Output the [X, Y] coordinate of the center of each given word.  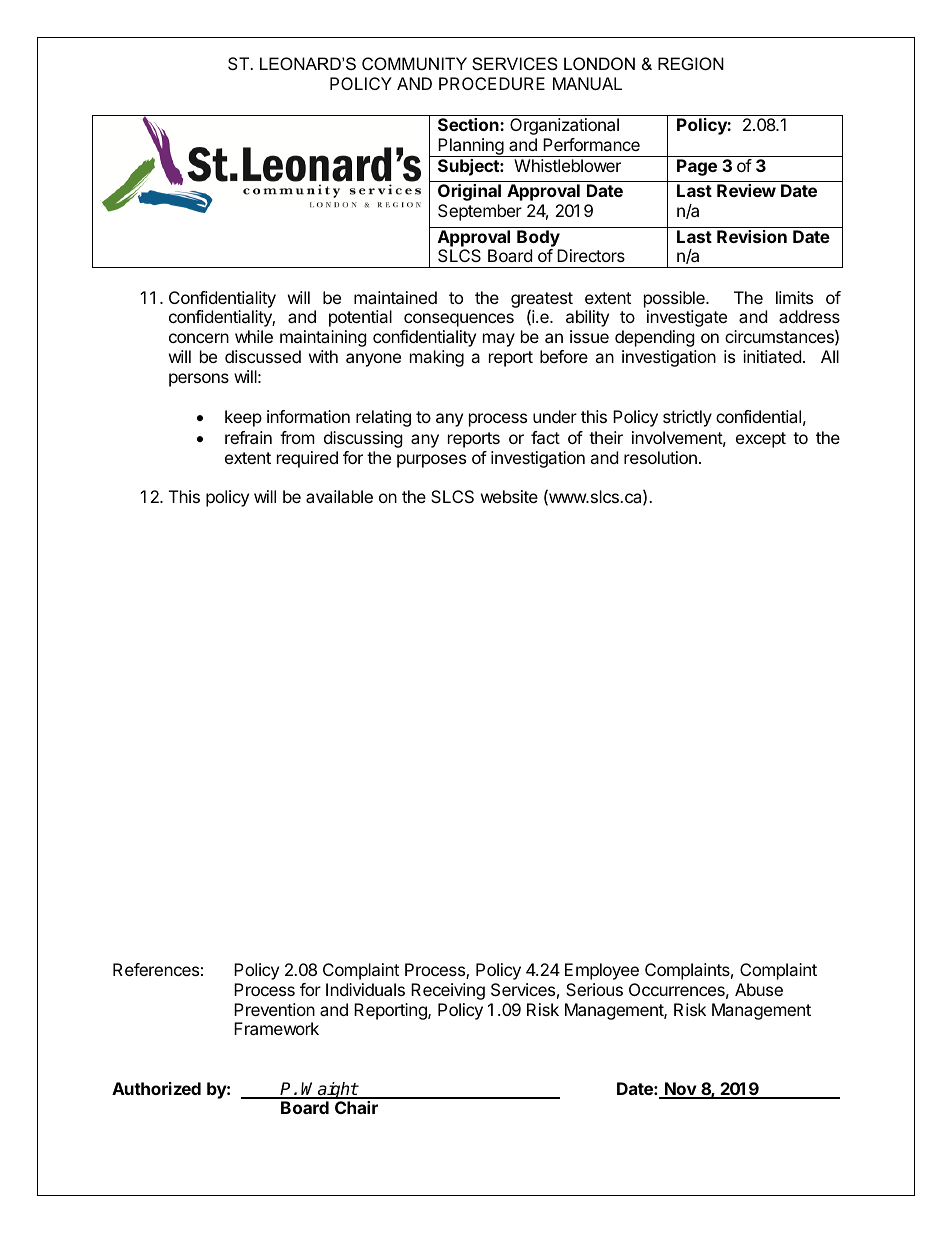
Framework [276, 1028]
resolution [660, 457]
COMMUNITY [414, 63]
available [339, 496]
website [509, 496]
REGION [691, 63]
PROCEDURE [492, 83]
